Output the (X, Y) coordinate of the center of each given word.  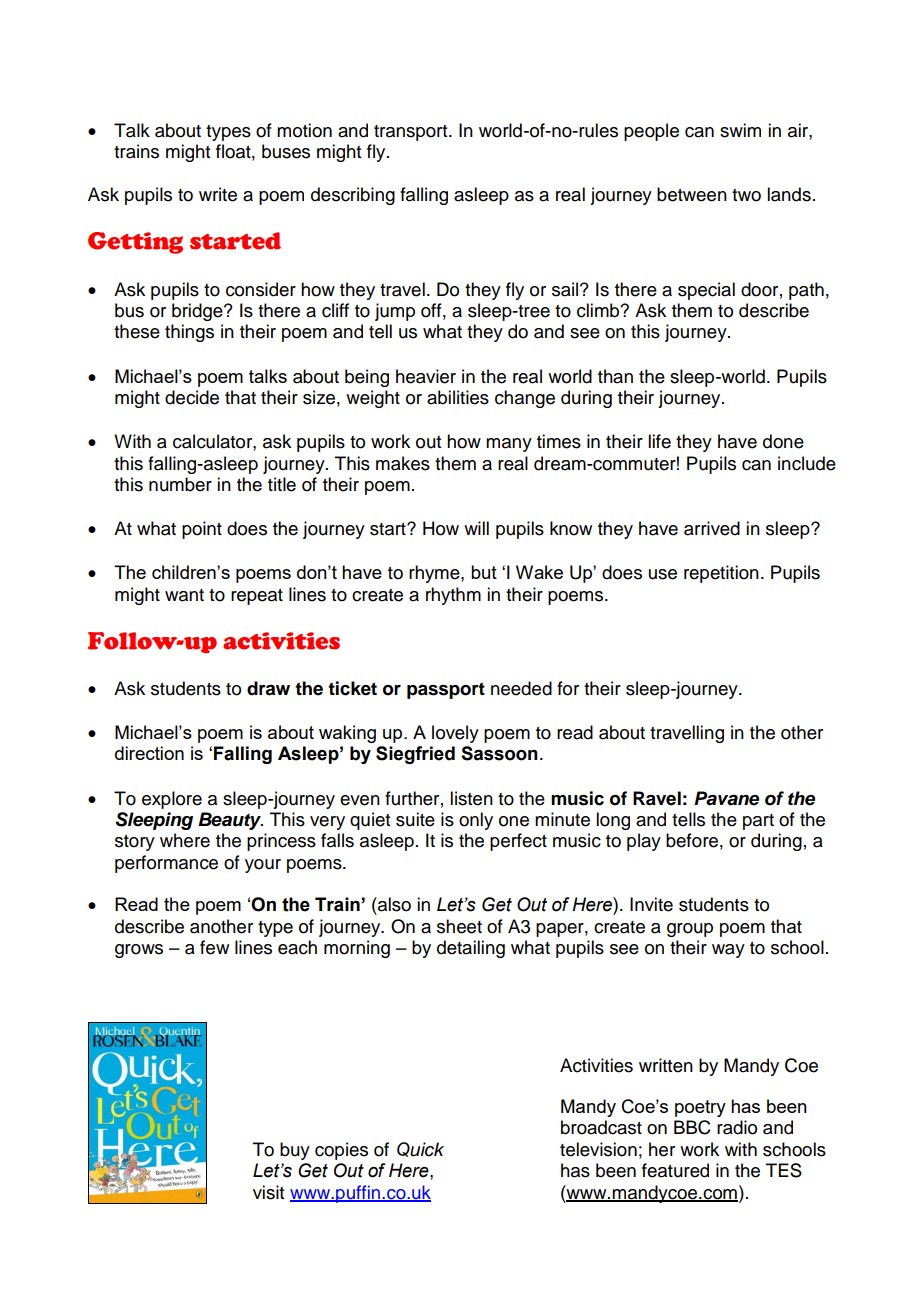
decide (192, 397)
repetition (721, 574)
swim (740, 130)
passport (446, 690)
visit (268, 1192)
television (598, 1149)
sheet (459, 926)
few (214, 947)
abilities (458, 397)
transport (412, 133)
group (690, 930)
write (218, 194)
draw (268, 688)
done (783, 441)
